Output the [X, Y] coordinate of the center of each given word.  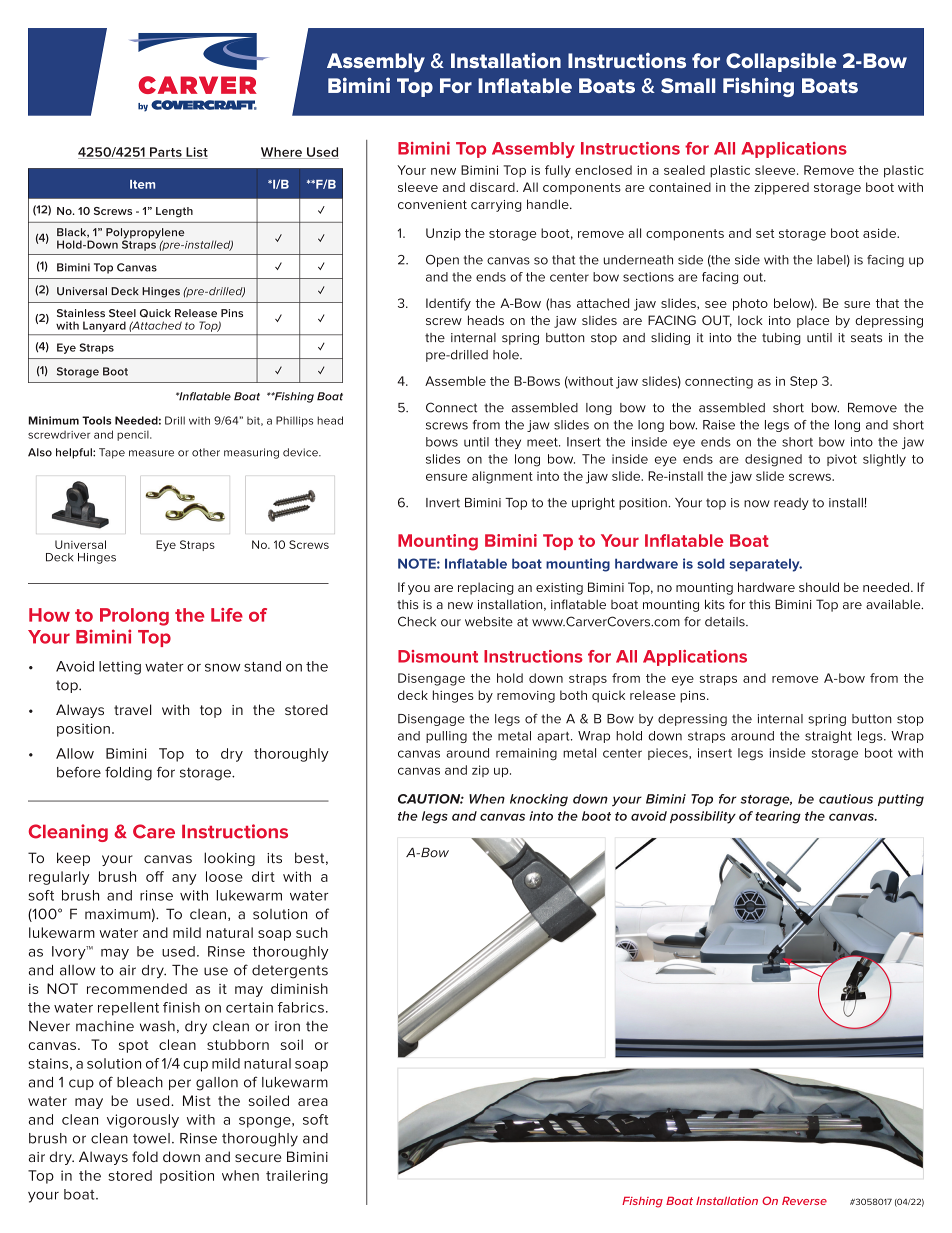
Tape [112, 453]
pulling [446, 737]
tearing [778, 817]
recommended [137, 988]
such [312, 932]
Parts [166, 153]
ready [791, 504]
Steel [122, 313]
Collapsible [781, 62]
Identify [448, 304]
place [813, 321]
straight [828, 737]
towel [151, 1138]
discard [493, 187]
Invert [443, 503]
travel [132, 709]
